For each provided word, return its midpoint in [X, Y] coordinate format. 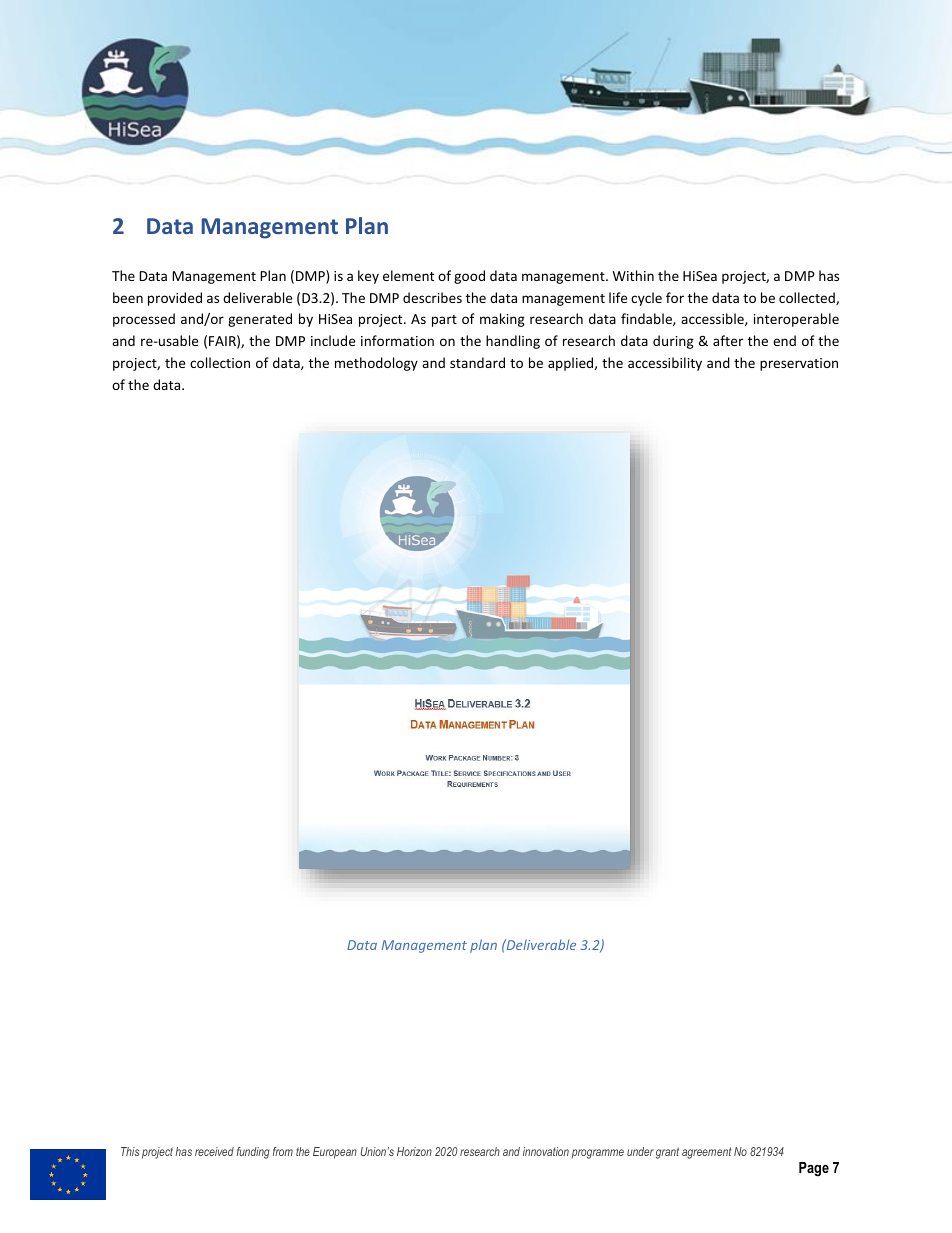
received [214, 1151]
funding [253, 1153]
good [469, 277]
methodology [376, 364]
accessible [713, 319]
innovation [546, 1151]
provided [175, 299]
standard [477, 362]
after [728, 340]
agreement [706, 1153]
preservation [799, 364]
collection [220, 362]
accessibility [665, 364]
